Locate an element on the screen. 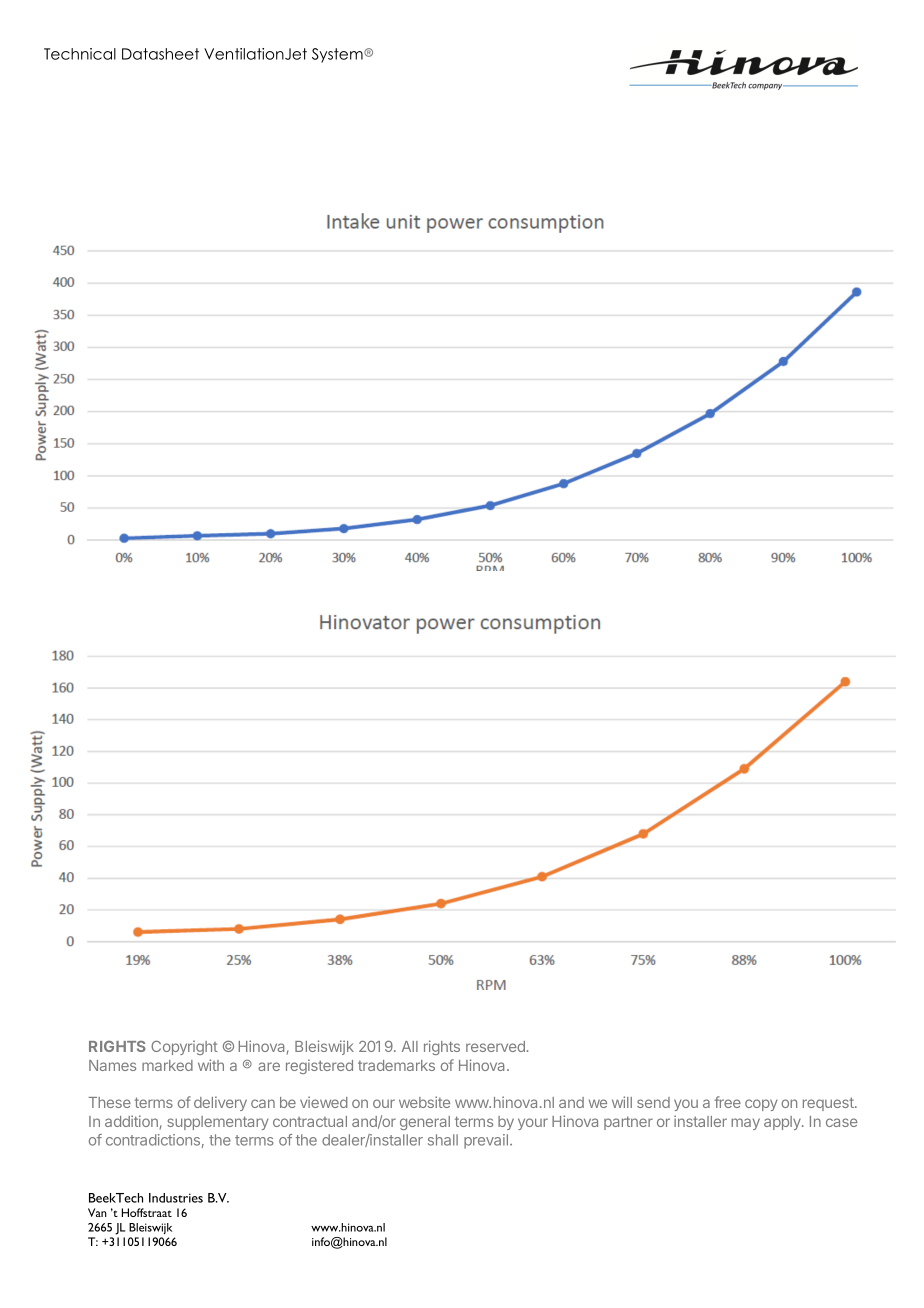 The width and height of the screenshot is (924, 1308). may is located at coordinates (745, 1124).
